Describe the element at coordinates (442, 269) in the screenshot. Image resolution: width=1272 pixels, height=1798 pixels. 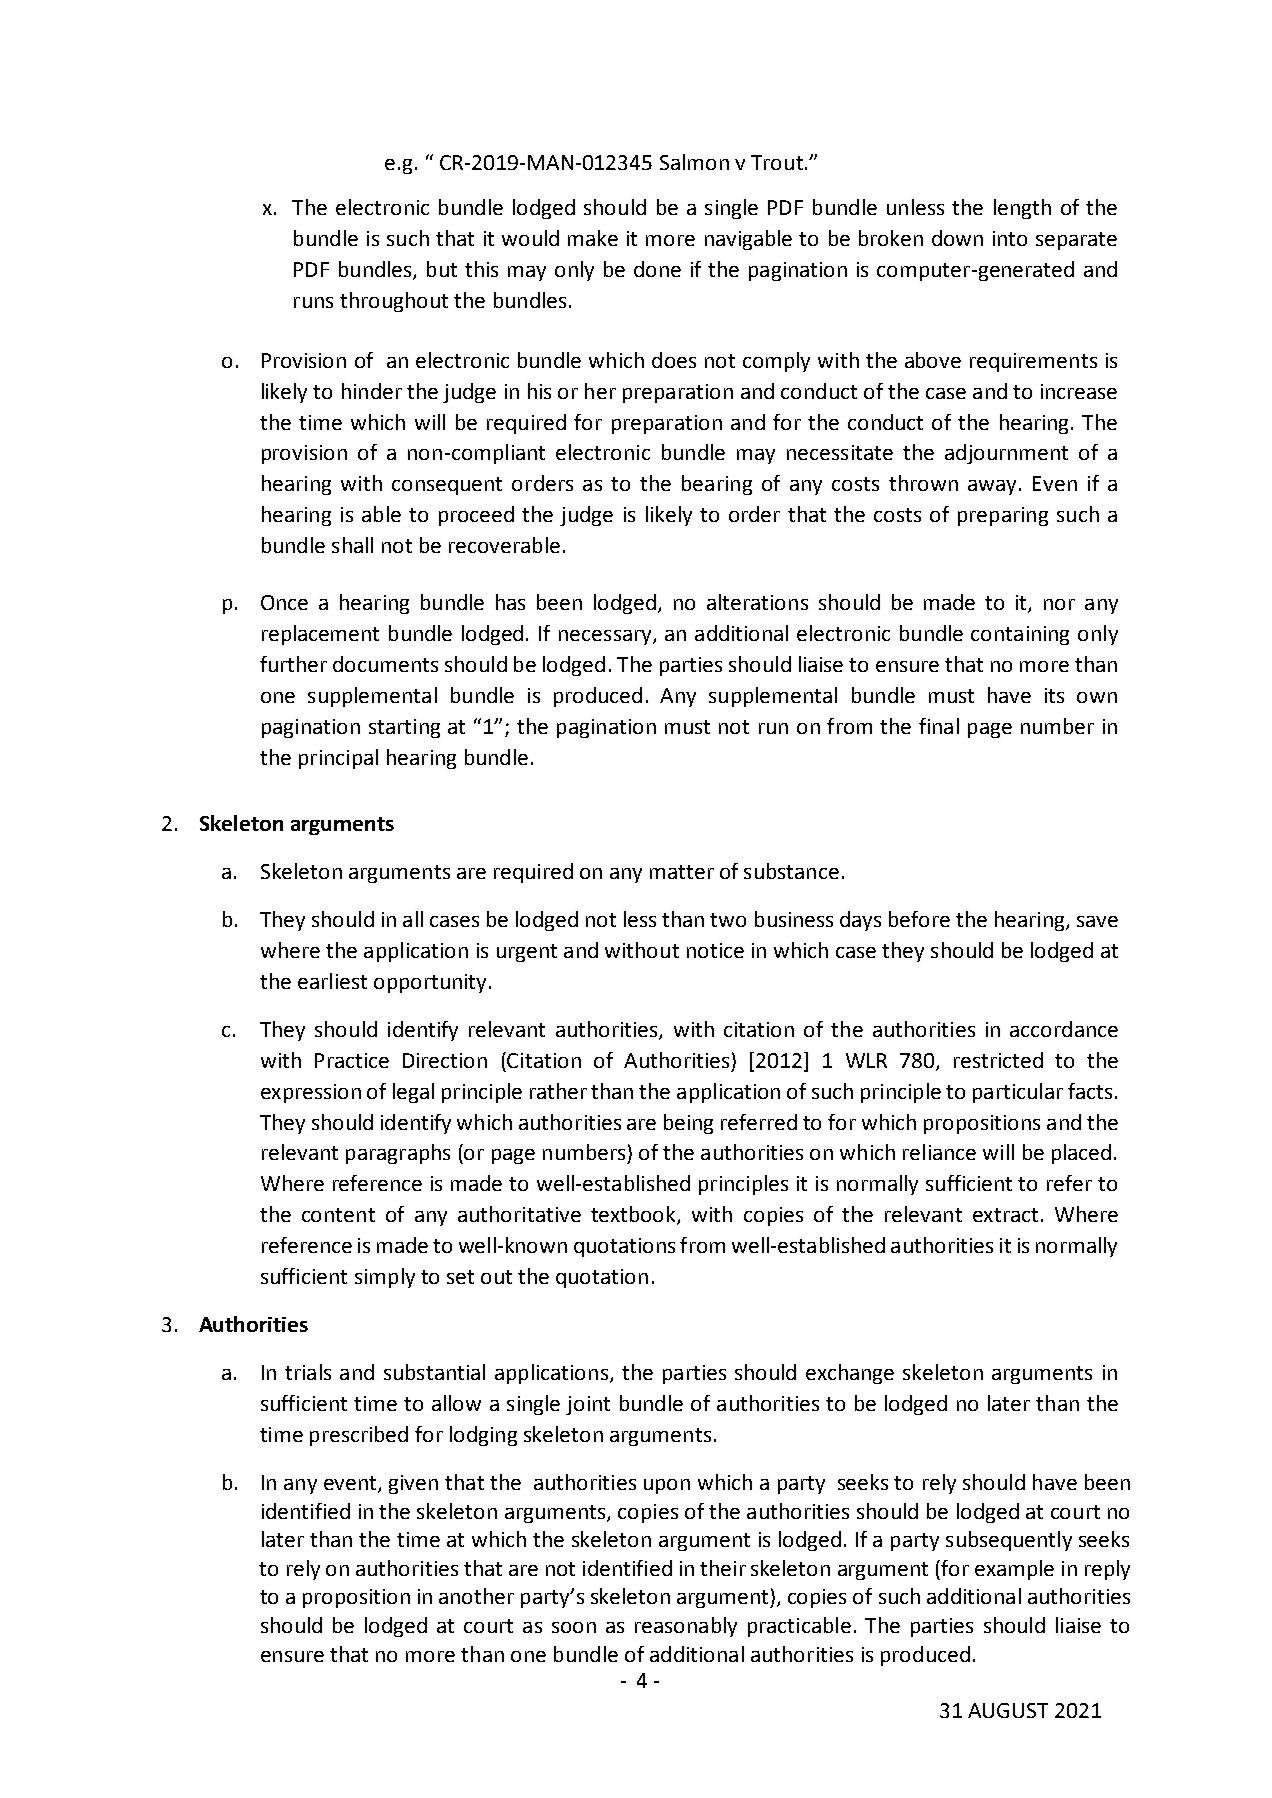
I see `but` at that location.
